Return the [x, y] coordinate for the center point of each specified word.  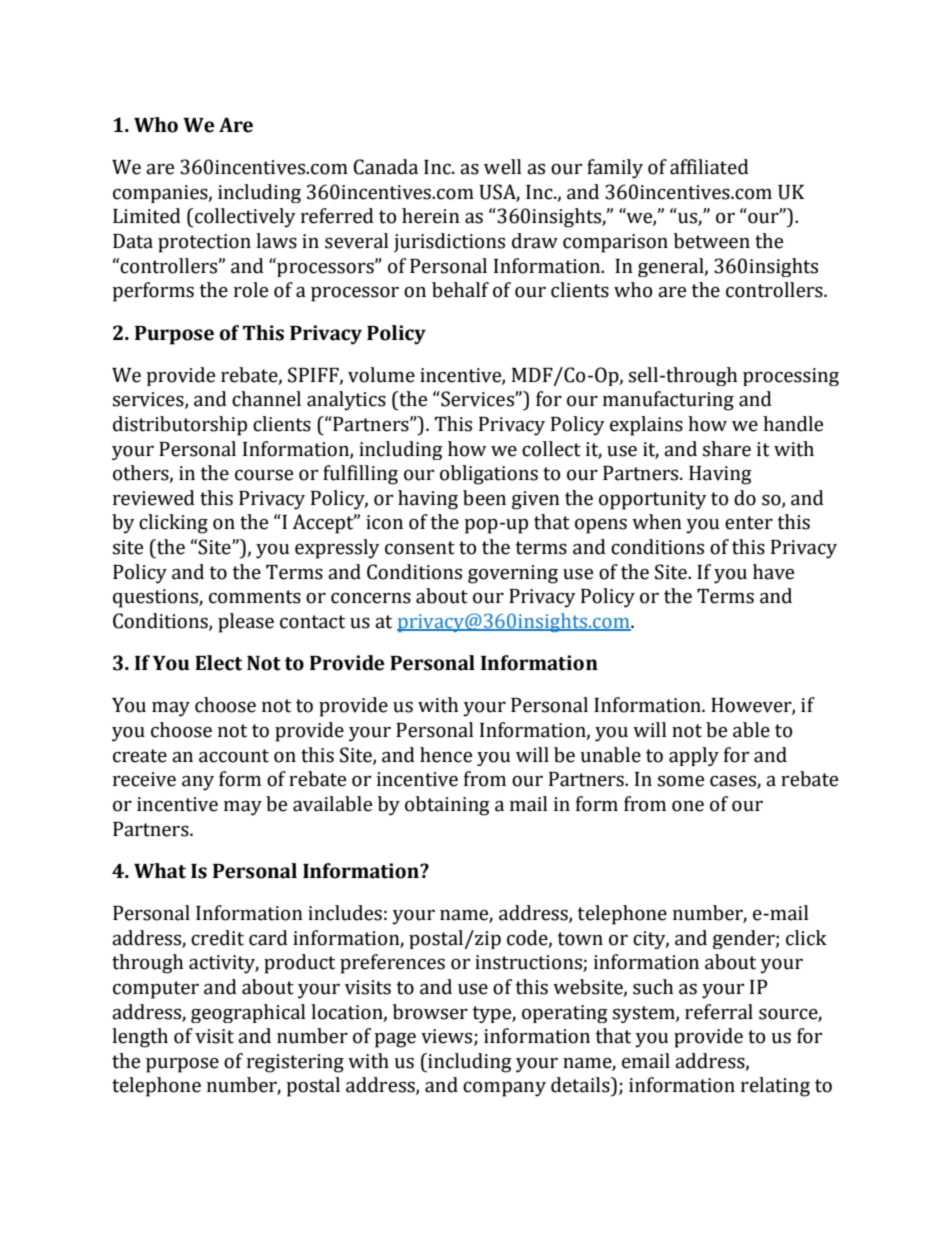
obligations [489, 475]
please [246, 623]
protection [204, 243]
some [681, 781]
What [160, 871]
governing [513, 574]
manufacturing [668, 401]
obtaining [447, 806]
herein [431, 216]
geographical [248, 1013]
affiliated [709, 167]
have [773, 572]
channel [266, 399]
